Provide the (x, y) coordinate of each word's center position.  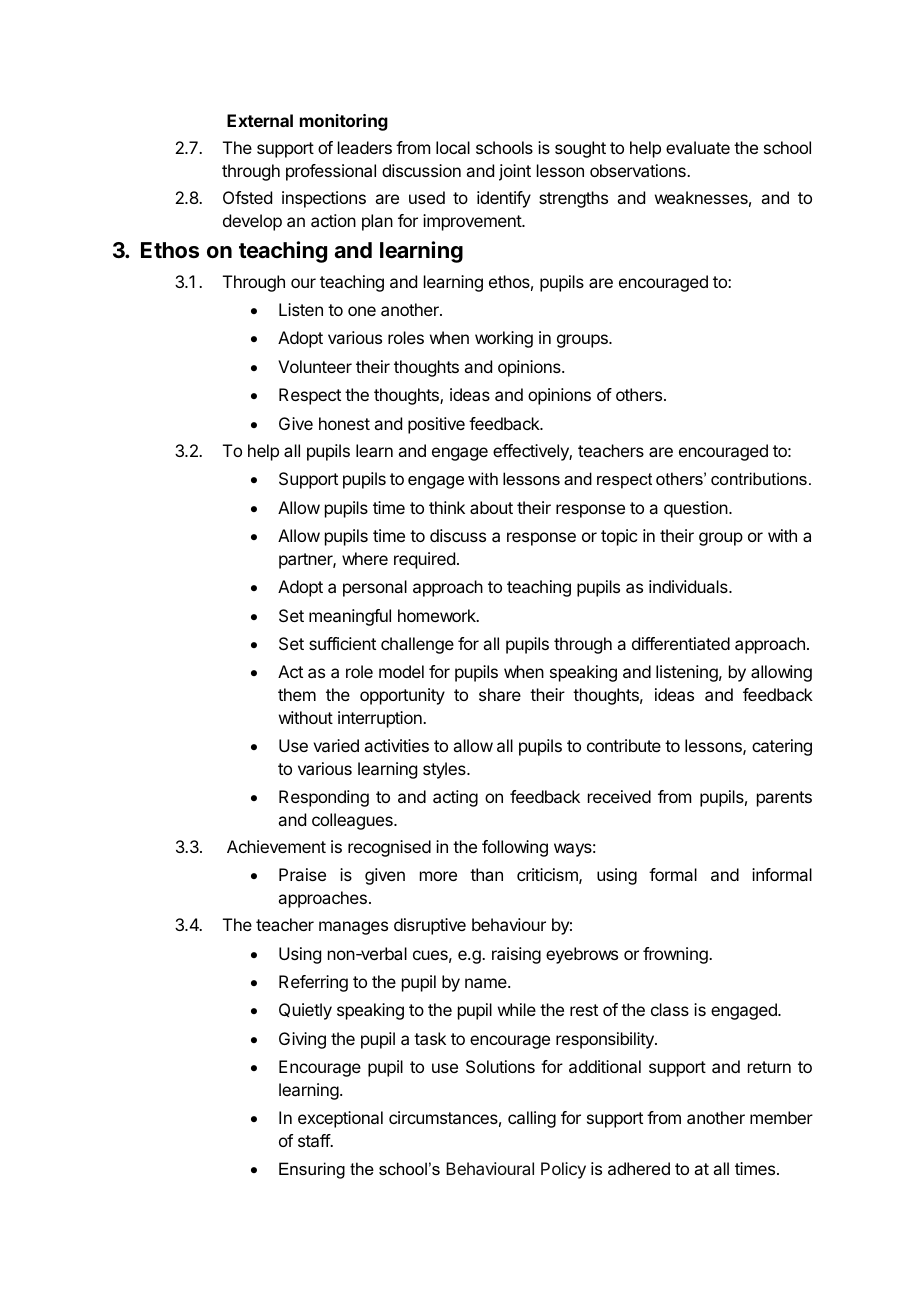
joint (515, 172)
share (500, 694)
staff (315, 1140)
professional (331, 172)
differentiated (681, 643)
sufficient (342, 643)
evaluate (698, 147)
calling (532, 1119)
